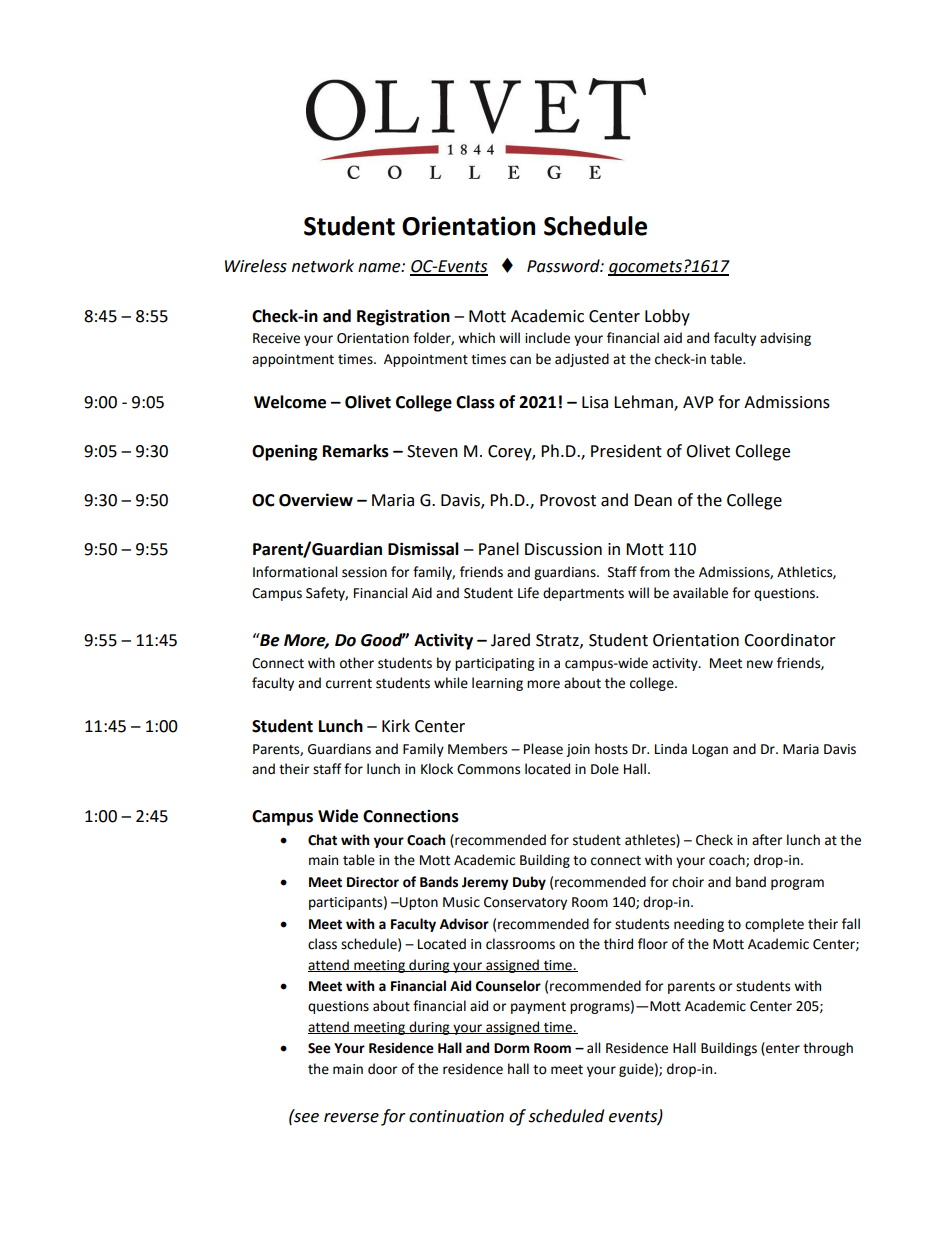 The image size is (952, 1233). What do you see at coordinates (323, 266) in the document?
I see `network` at bounding box center [323, 266].
